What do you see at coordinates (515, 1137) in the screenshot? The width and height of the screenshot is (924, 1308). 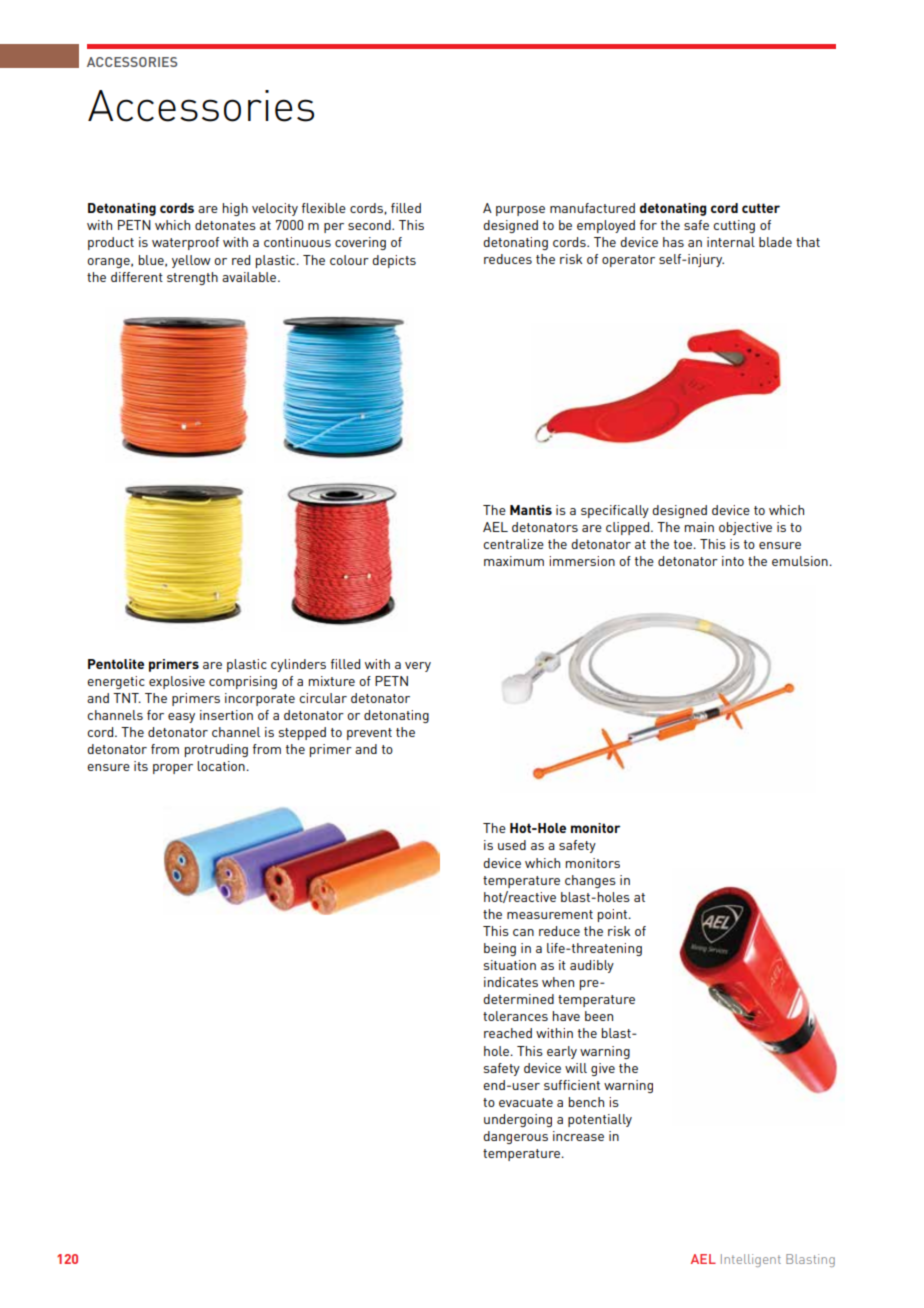 I see `dangerous` at bounding box center [515, 1137].
